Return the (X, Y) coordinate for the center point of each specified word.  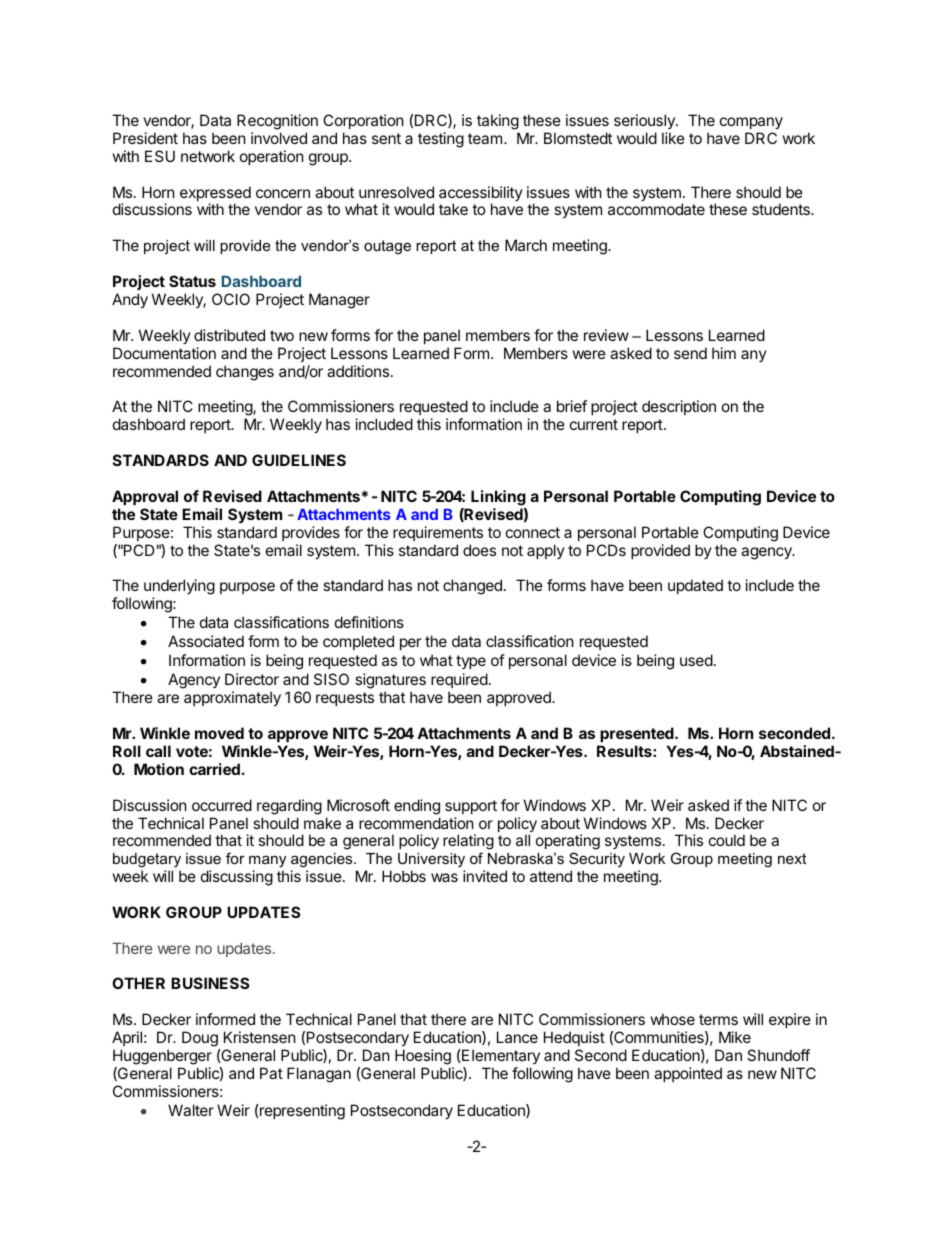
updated (695, 586)
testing (441, 140)
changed (472, 587)
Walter (191, 1110)
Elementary (500, 1056)
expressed (215, 195)
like (673, 138)
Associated (206, 641)
